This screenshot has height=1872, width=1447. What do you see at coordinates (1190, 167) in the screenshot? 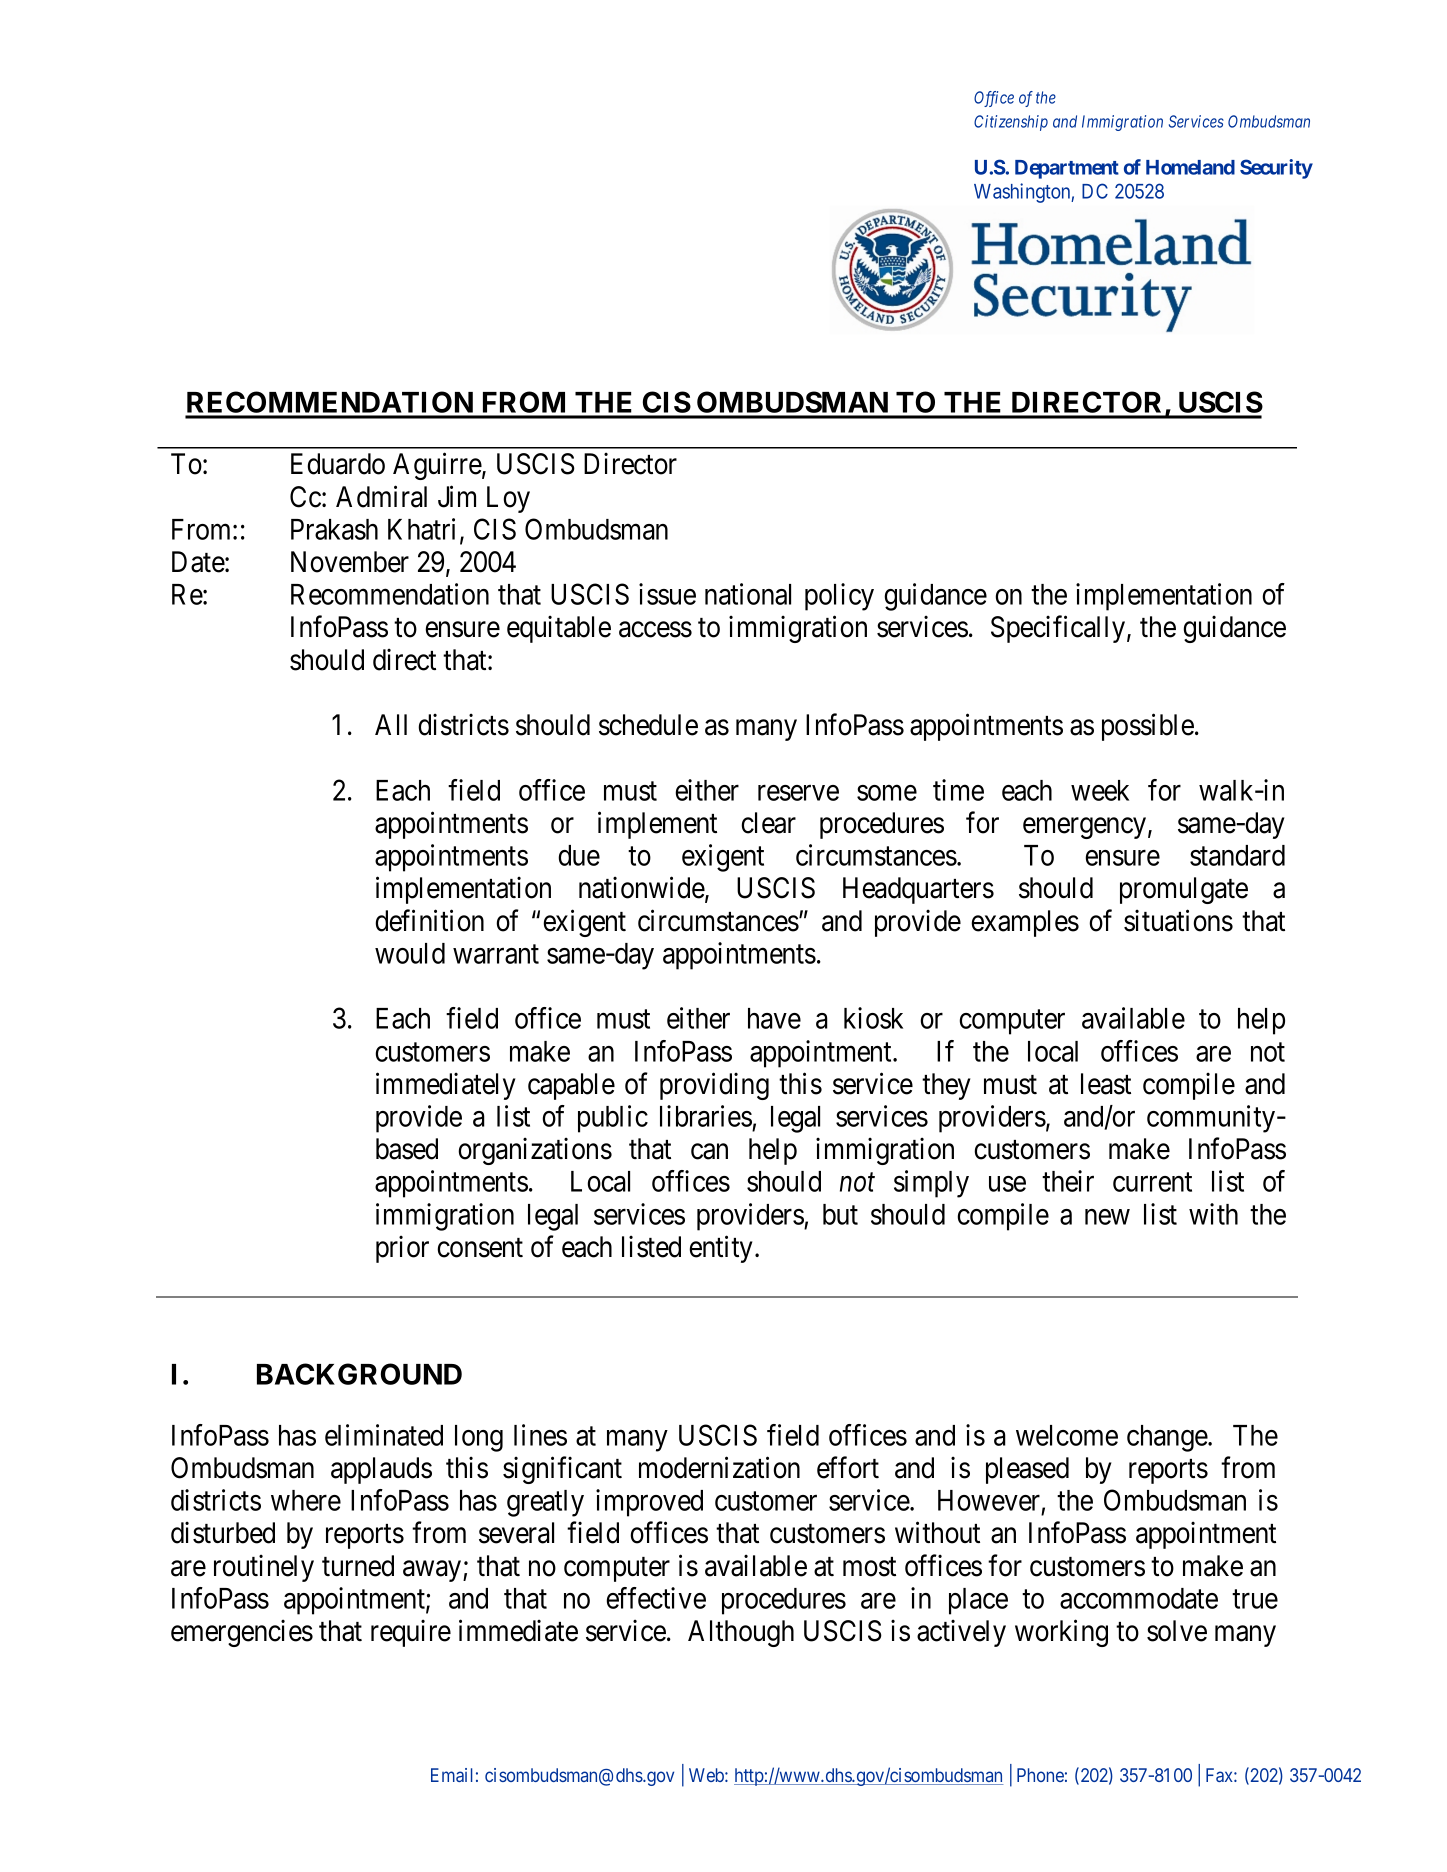
I see `Homeland` at bounding box center [1190, 167].
